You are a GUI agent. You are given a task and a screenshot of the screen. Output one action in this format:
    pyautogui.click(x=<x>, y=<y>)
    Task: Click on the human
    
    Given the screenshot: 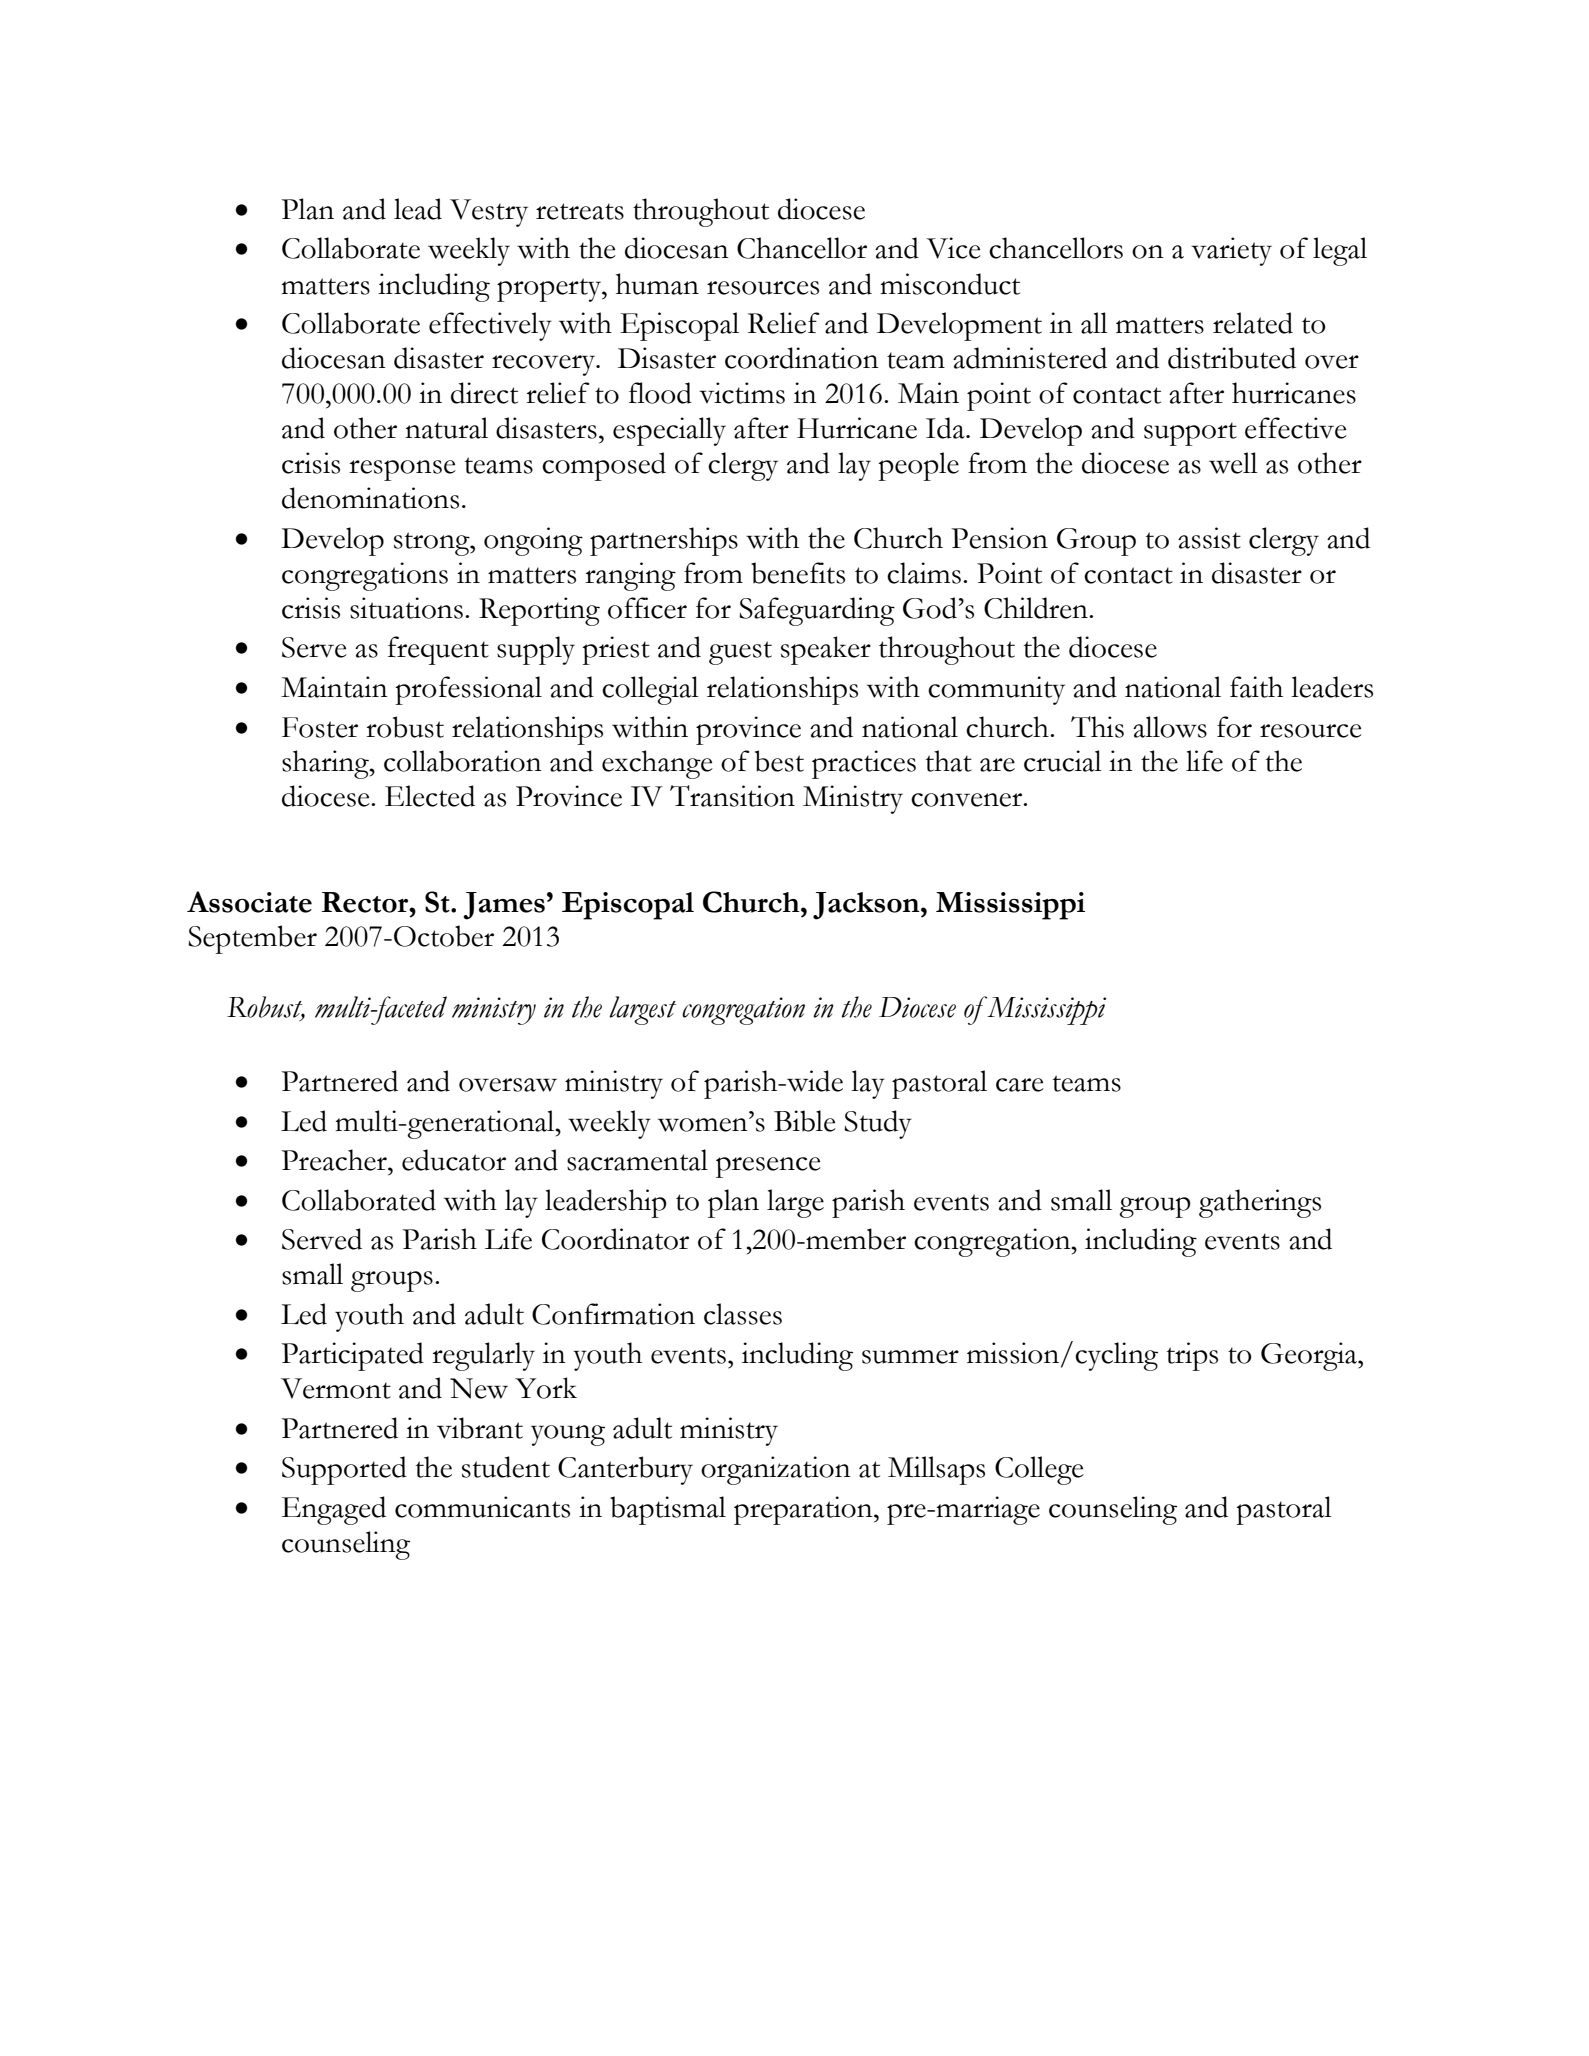 What is the action you would take?
    pyautogui.click(x=657, y=284)
